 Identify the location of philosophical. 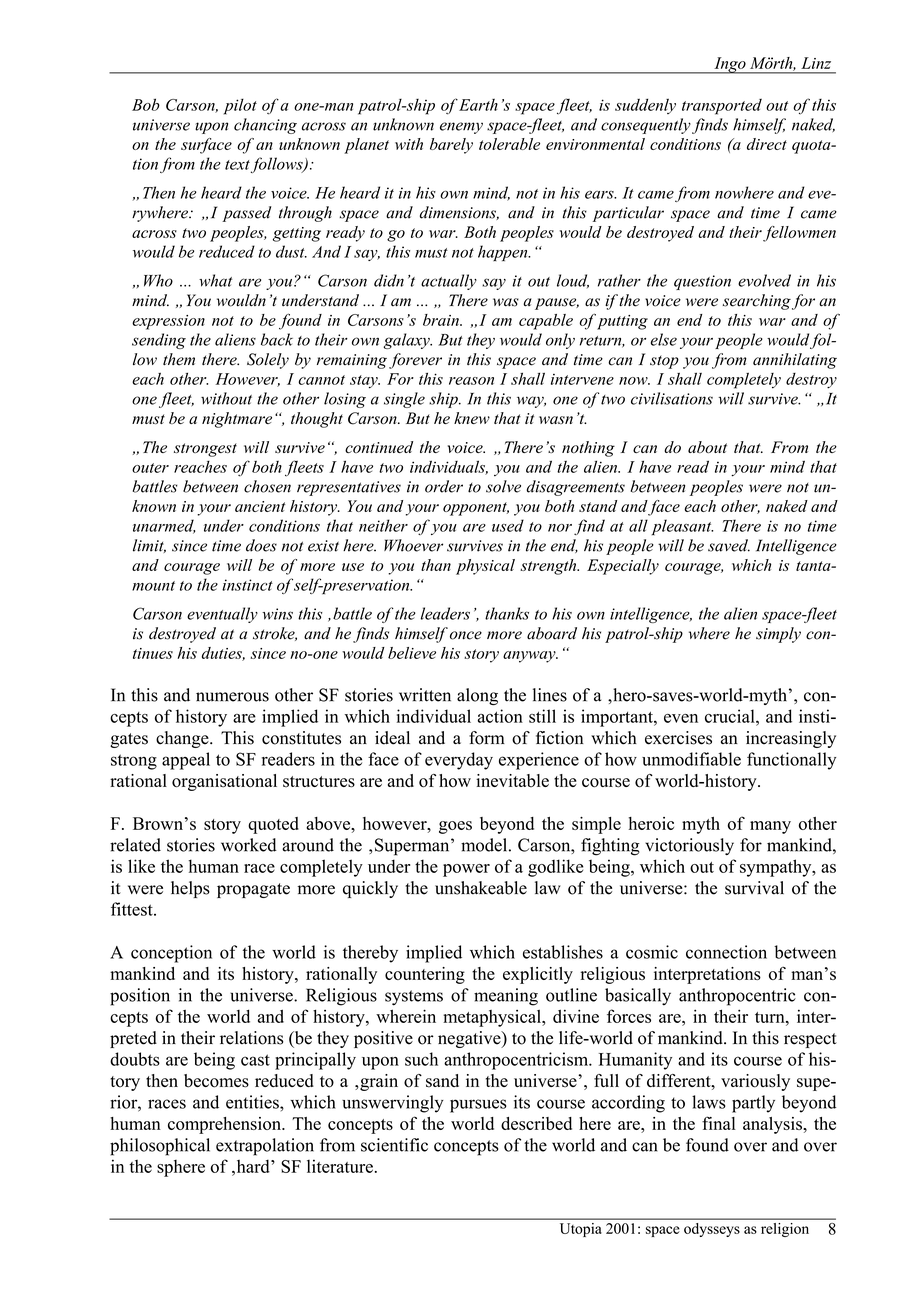
(160, 1147).
